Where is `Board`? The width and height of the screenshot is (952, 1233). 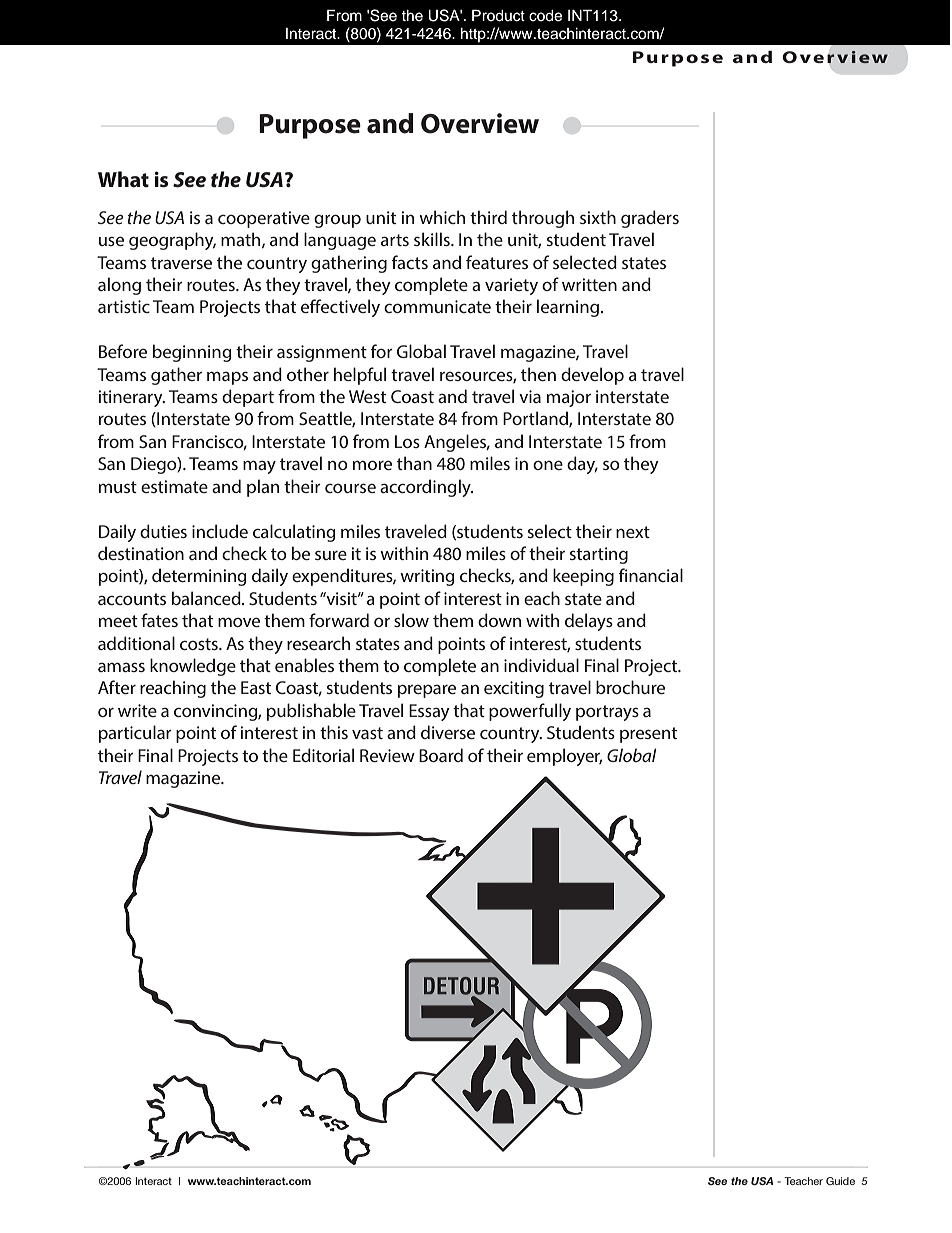
Board is located at coordinates (441, 755).
